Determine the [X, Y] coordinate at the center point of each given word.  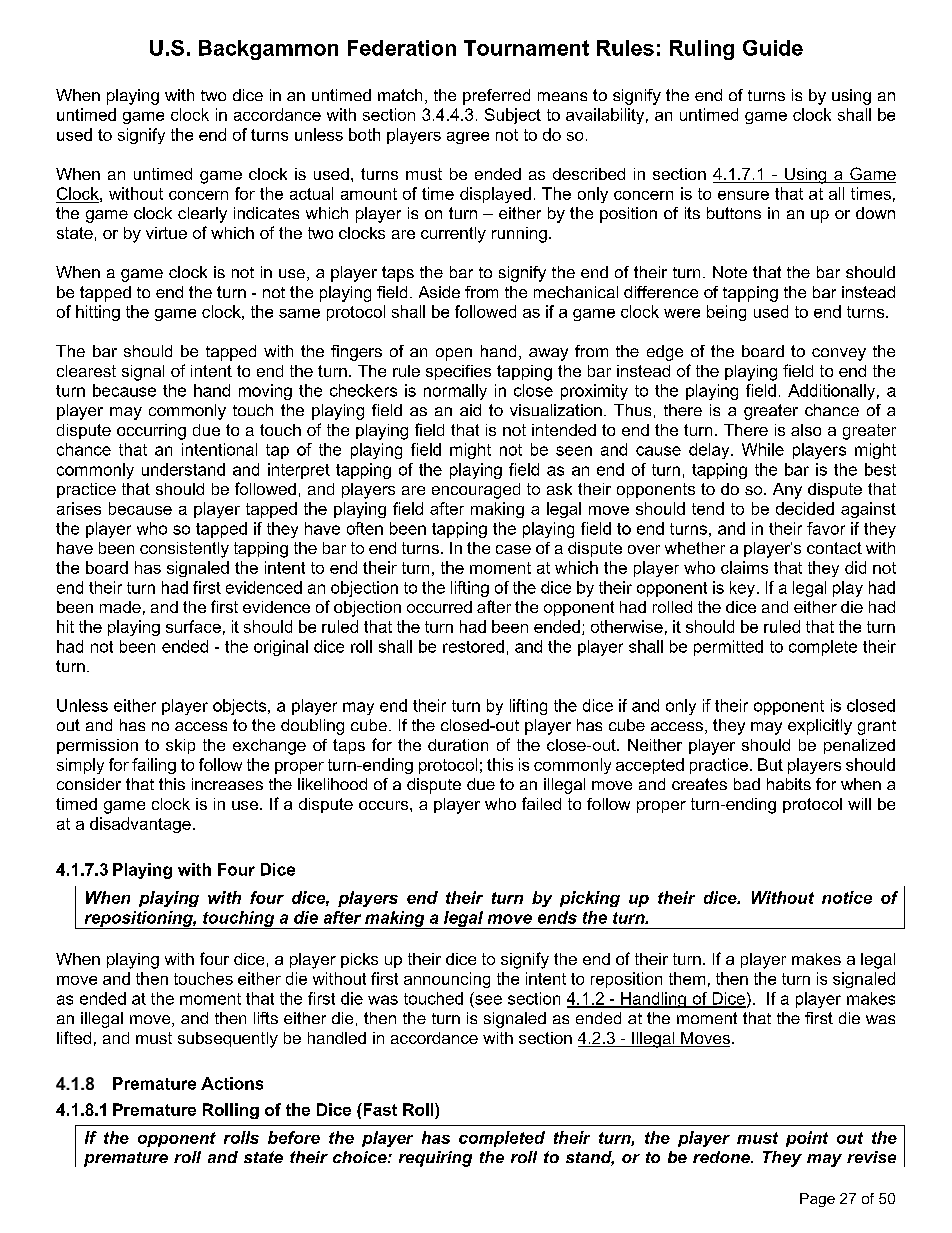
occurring [151, 432]
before [294, 1137]
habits [789, 784]
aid [470, 410]
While [763, 449]
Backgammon [268, 50]
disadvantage [140, 825]
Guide [773, 48]
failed [541, 803]
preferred [496, 97]
